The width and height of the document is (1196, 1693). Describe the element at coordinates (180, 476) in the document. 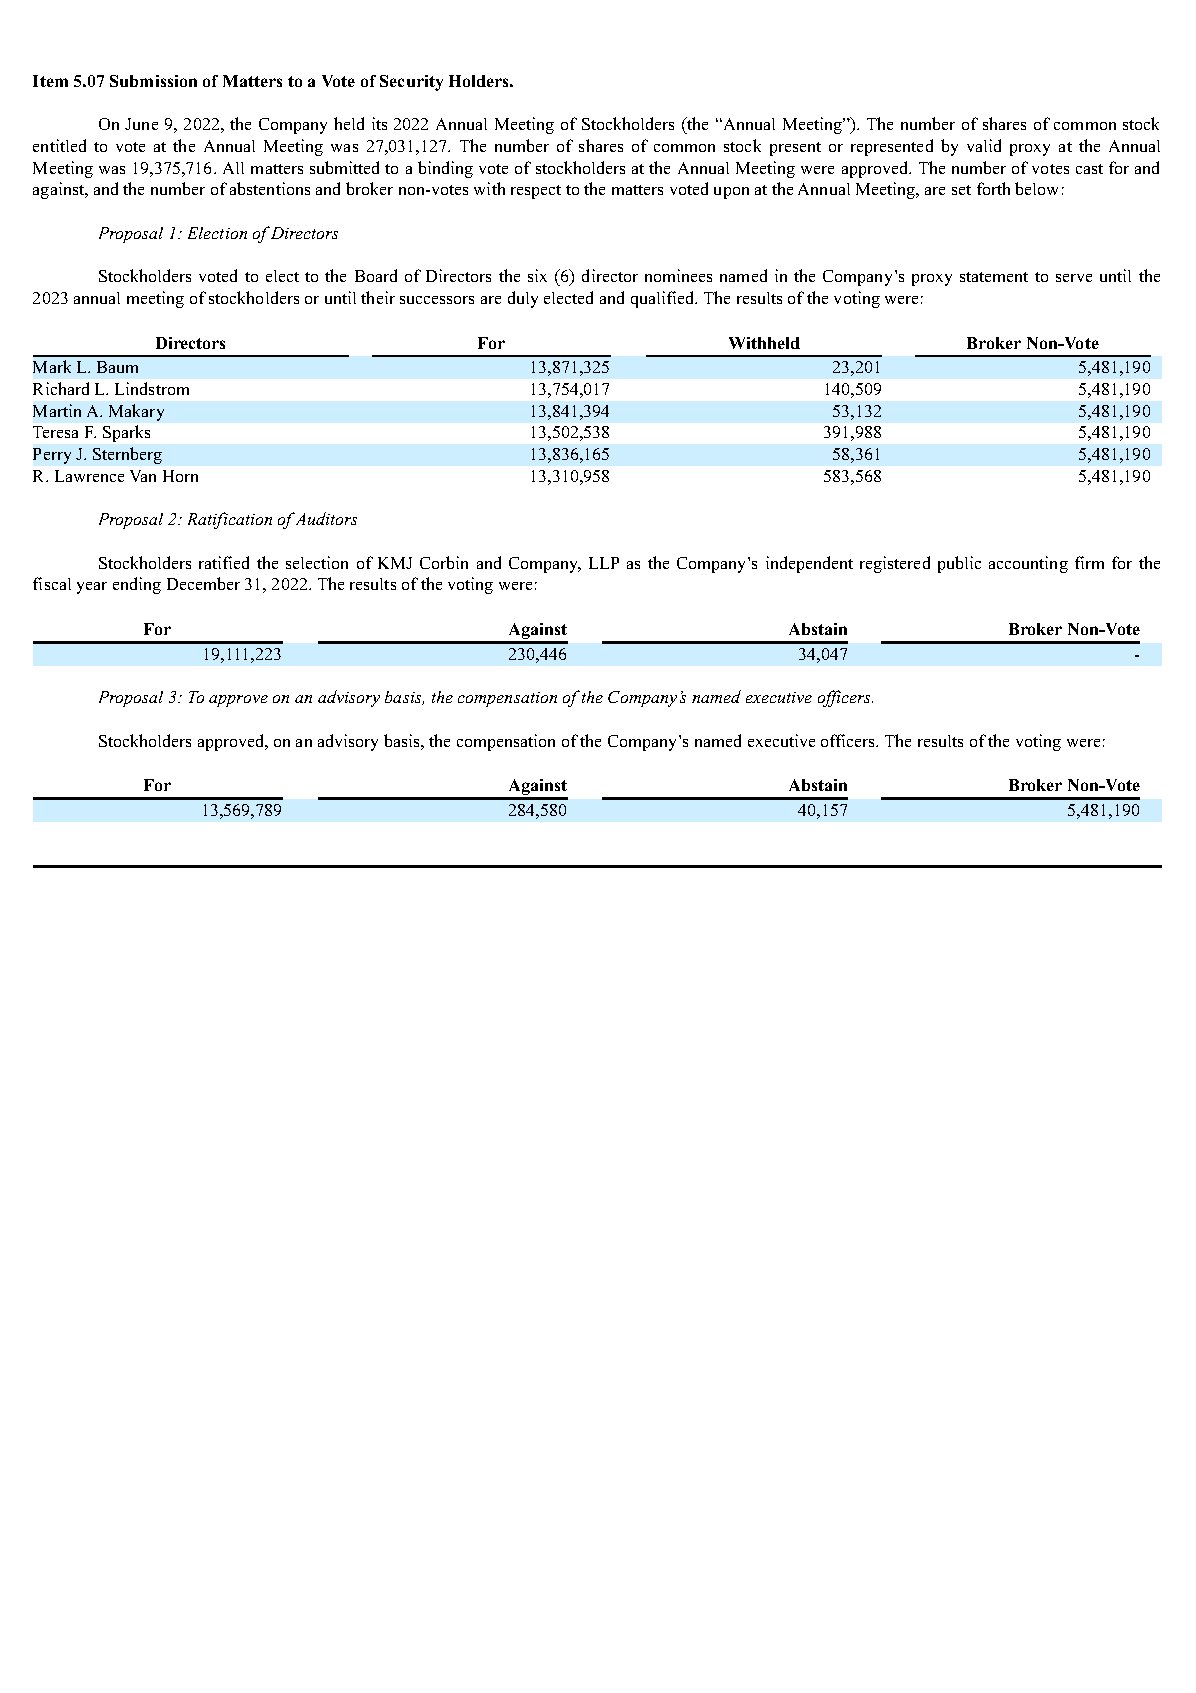

I see `Horn` at that location.
